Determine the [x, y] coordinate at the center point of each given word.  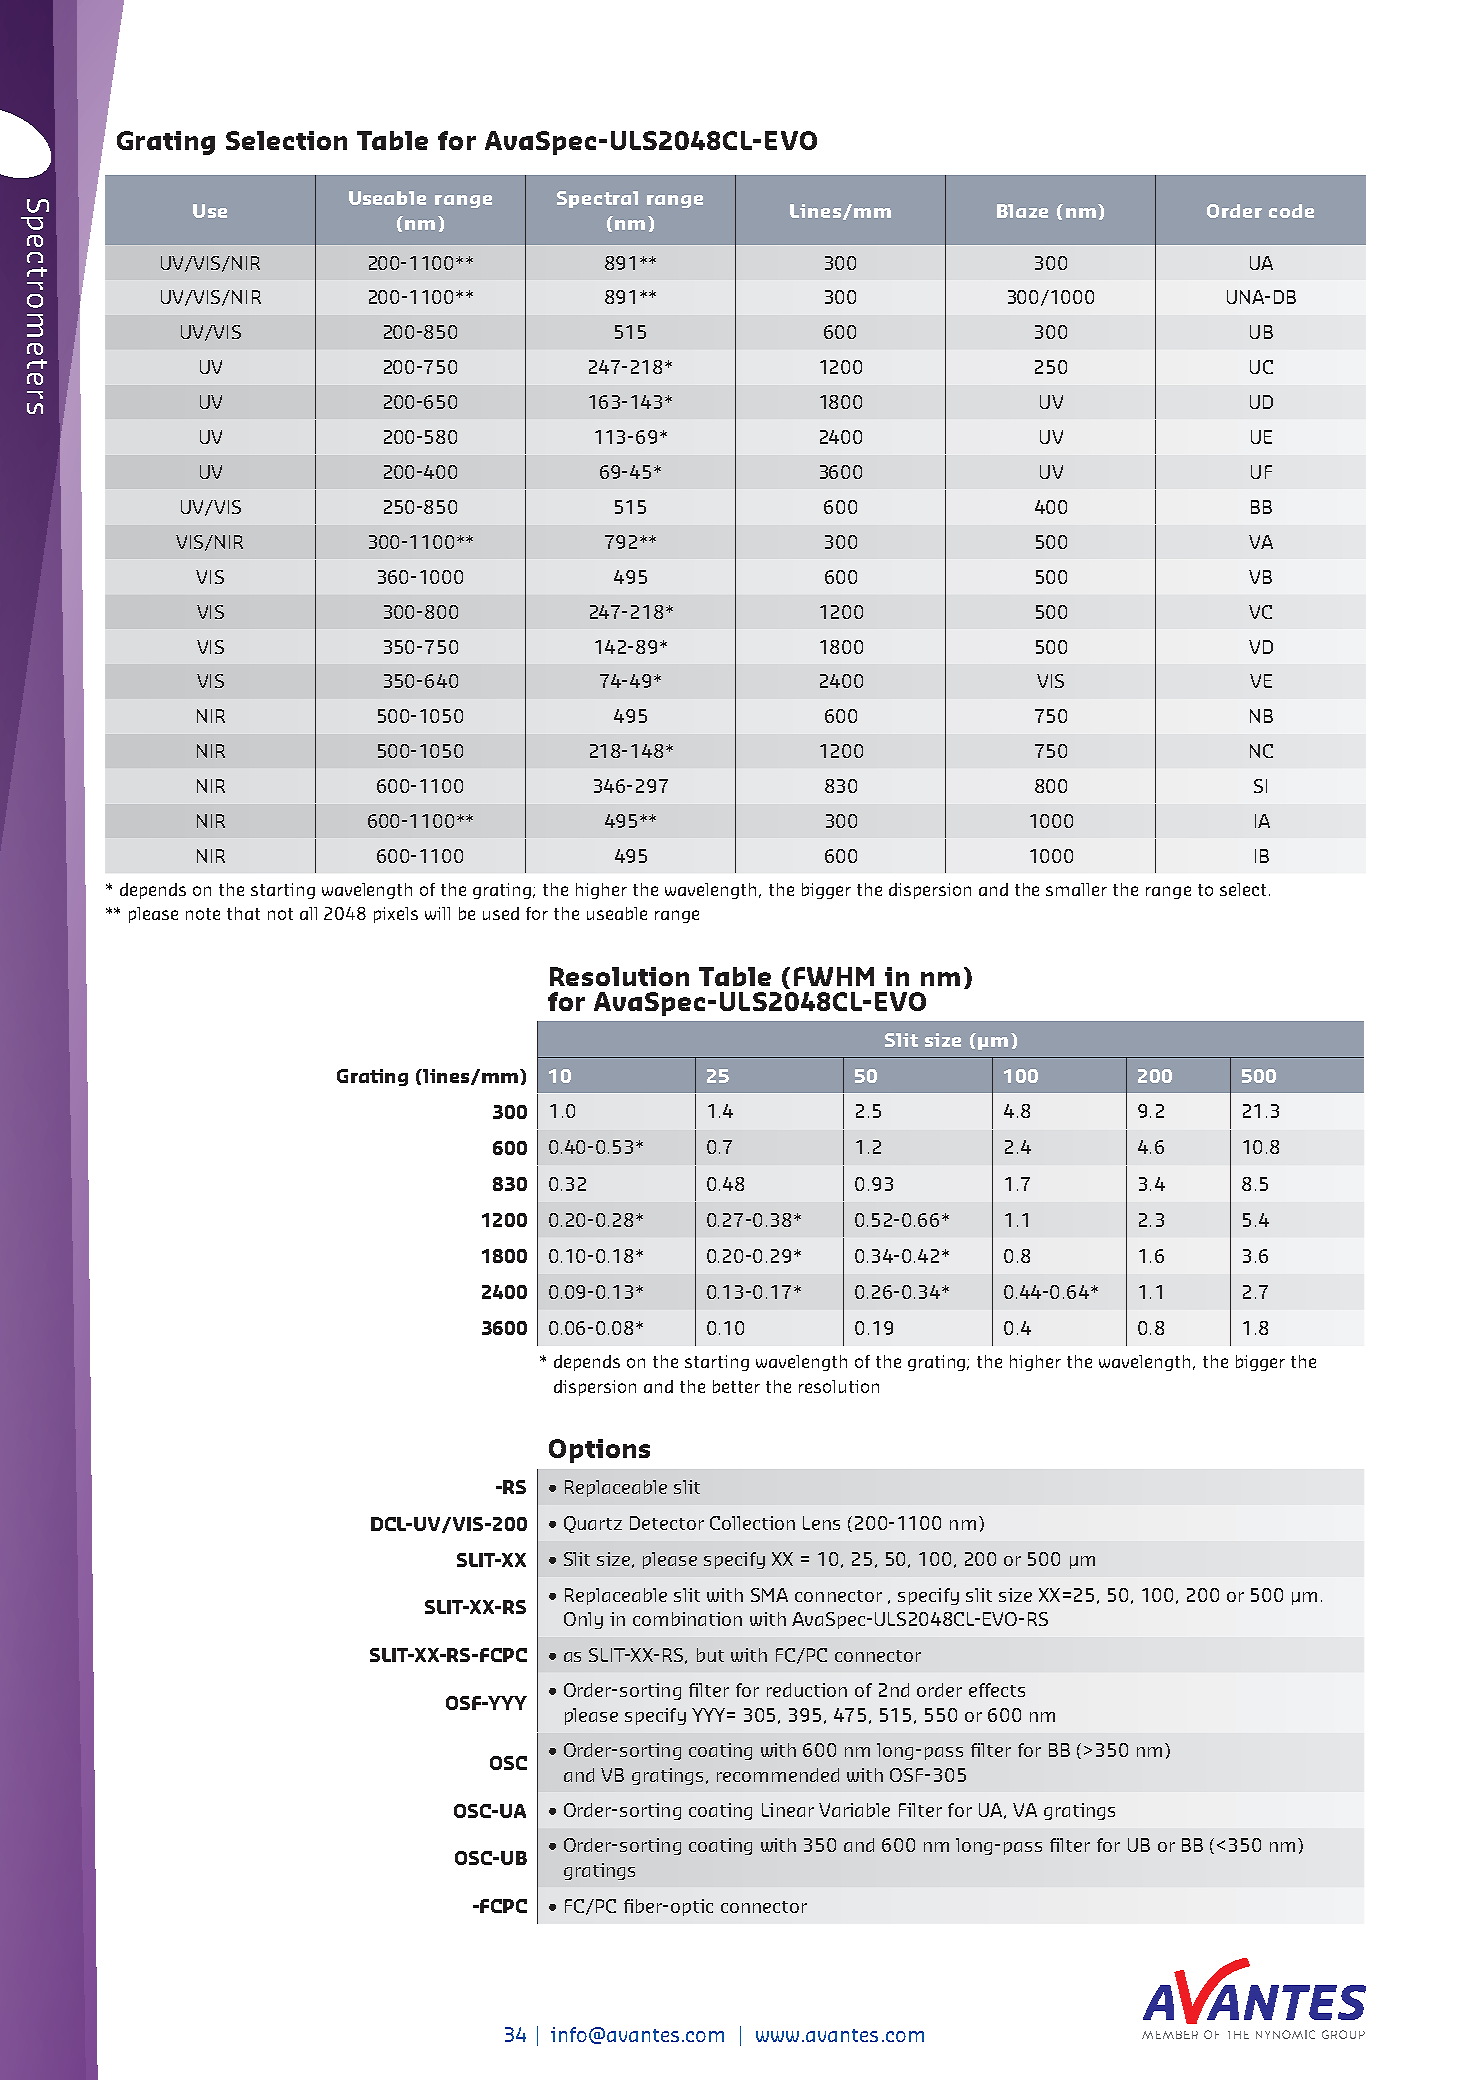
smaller [1076, 889]
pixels [396, 915]
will [437, 913]
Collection [752, 1523]
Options [599, 1451]
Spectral [597, 199]
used [501, 913]
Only [583, 1620]
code [1291, 211]
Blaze [1022, 211]
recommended [778, 1775]
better [736, 1386]
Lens [821, 1523]
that [243, 913]
